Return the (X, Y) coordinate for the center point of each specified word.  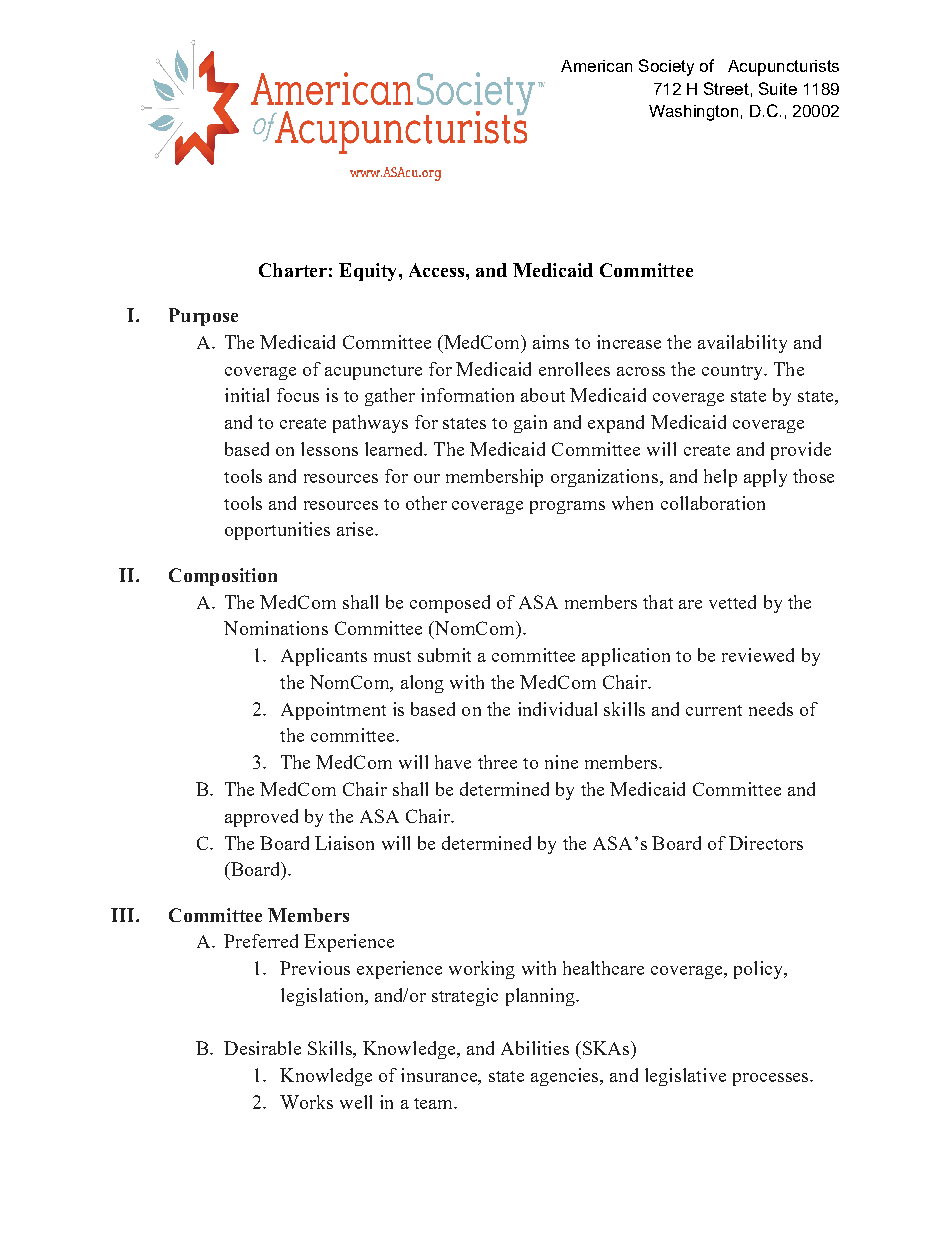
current (714, 710)
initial (247, 395)
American (596, 66)
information (467, 395)
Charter (293, 270)
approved (261, 818)
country (733, 372)
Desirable (262, 1048)
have (453, 762)
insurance (440, 1076)
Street (726, 88)
